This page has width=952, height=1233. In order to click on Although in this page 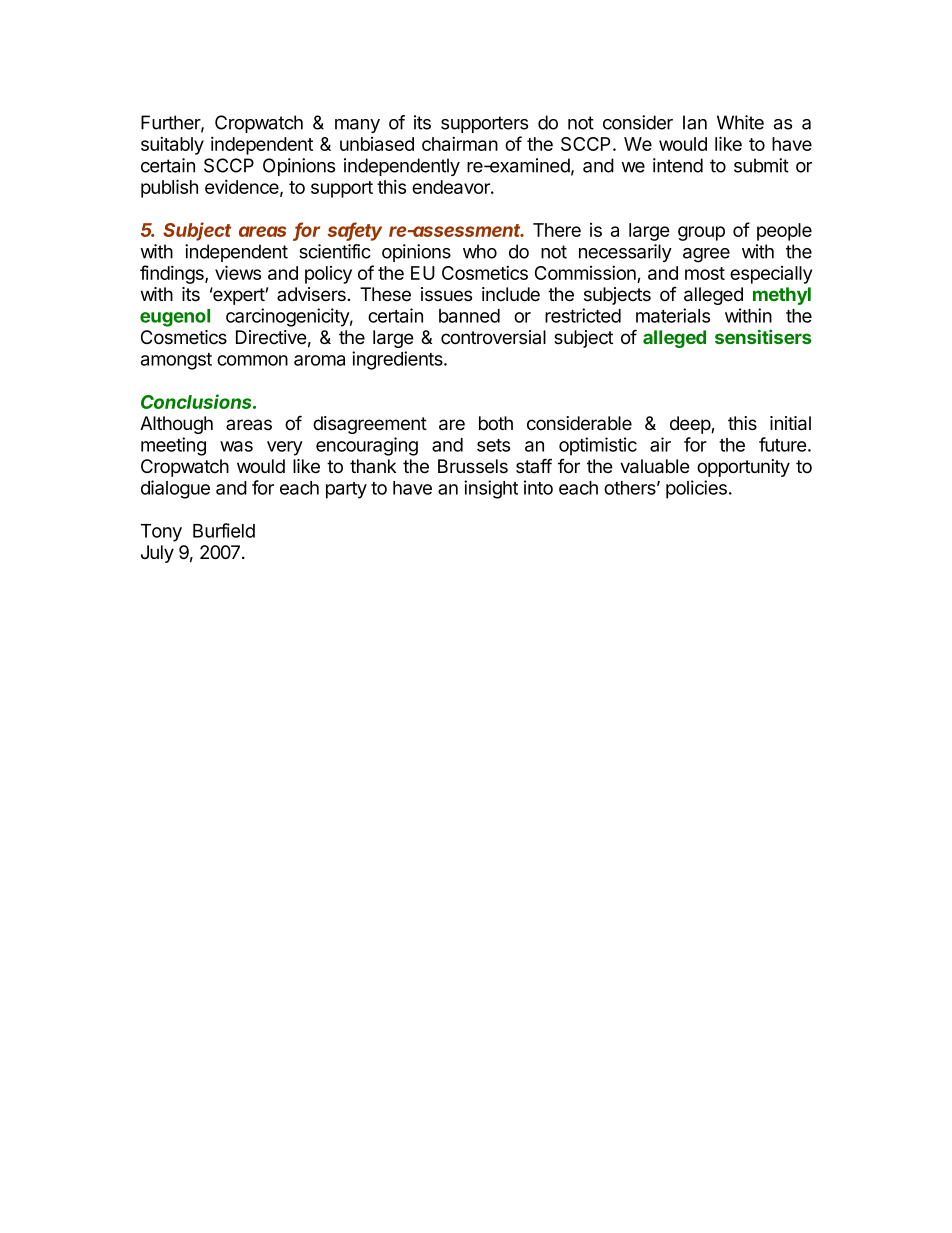, I will do `click(176, 425)`.
